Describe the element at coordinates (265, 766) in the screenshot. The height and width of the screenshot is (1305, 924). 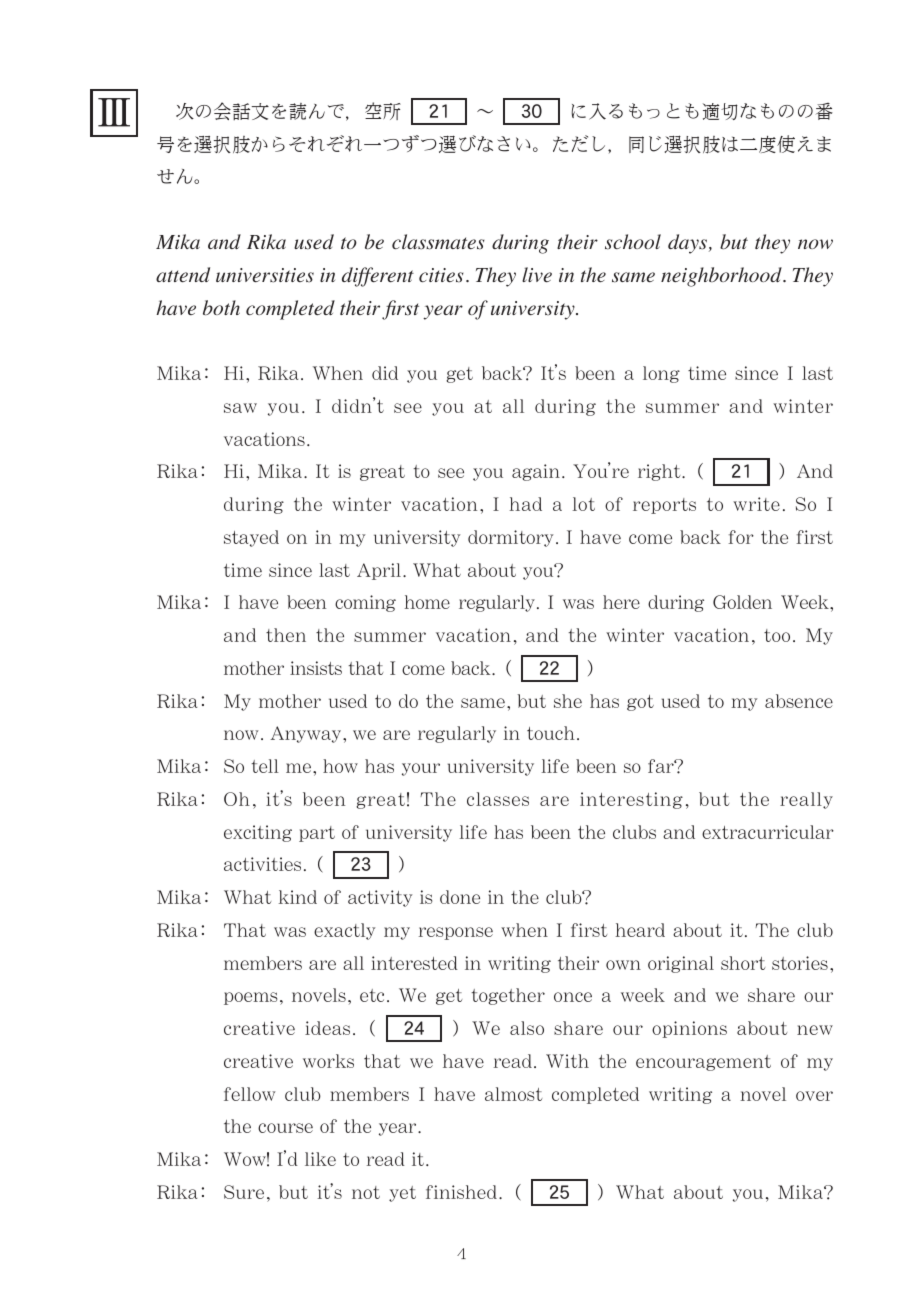
I see `tell` at that location.
